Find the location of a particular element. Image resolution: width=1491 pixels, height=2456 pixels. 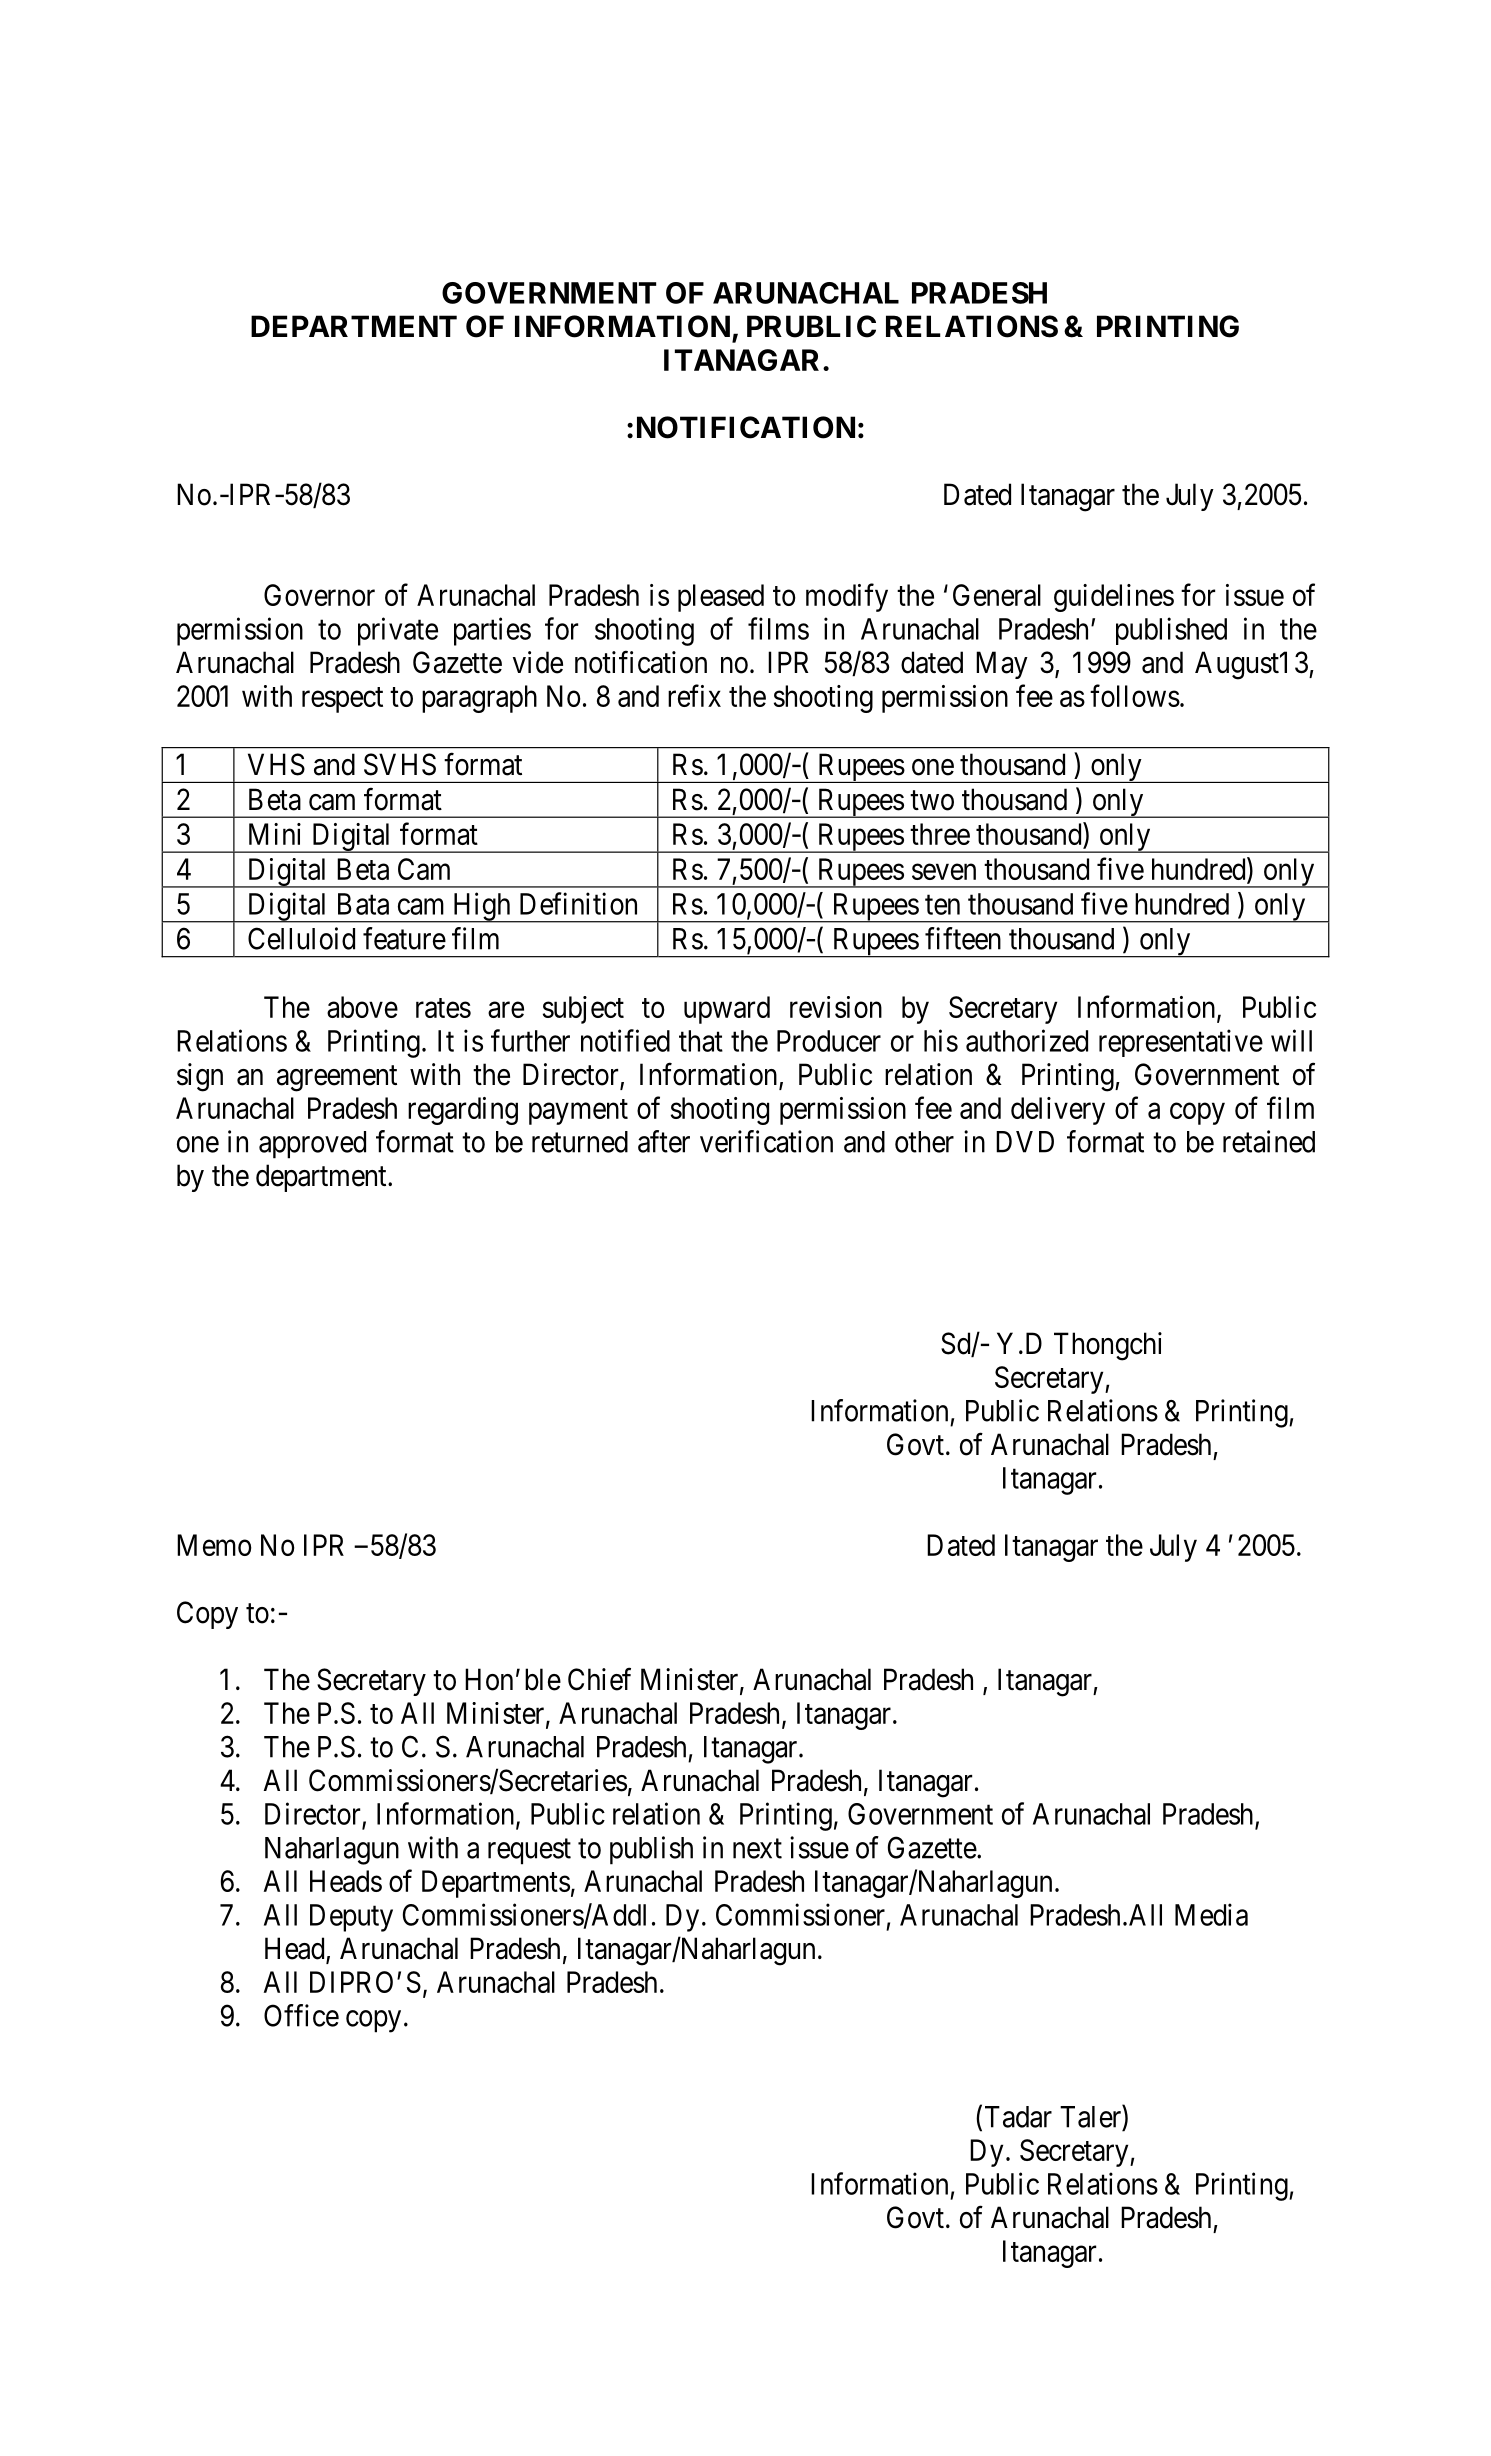

Media is located at coordinates (1211, 1914).
